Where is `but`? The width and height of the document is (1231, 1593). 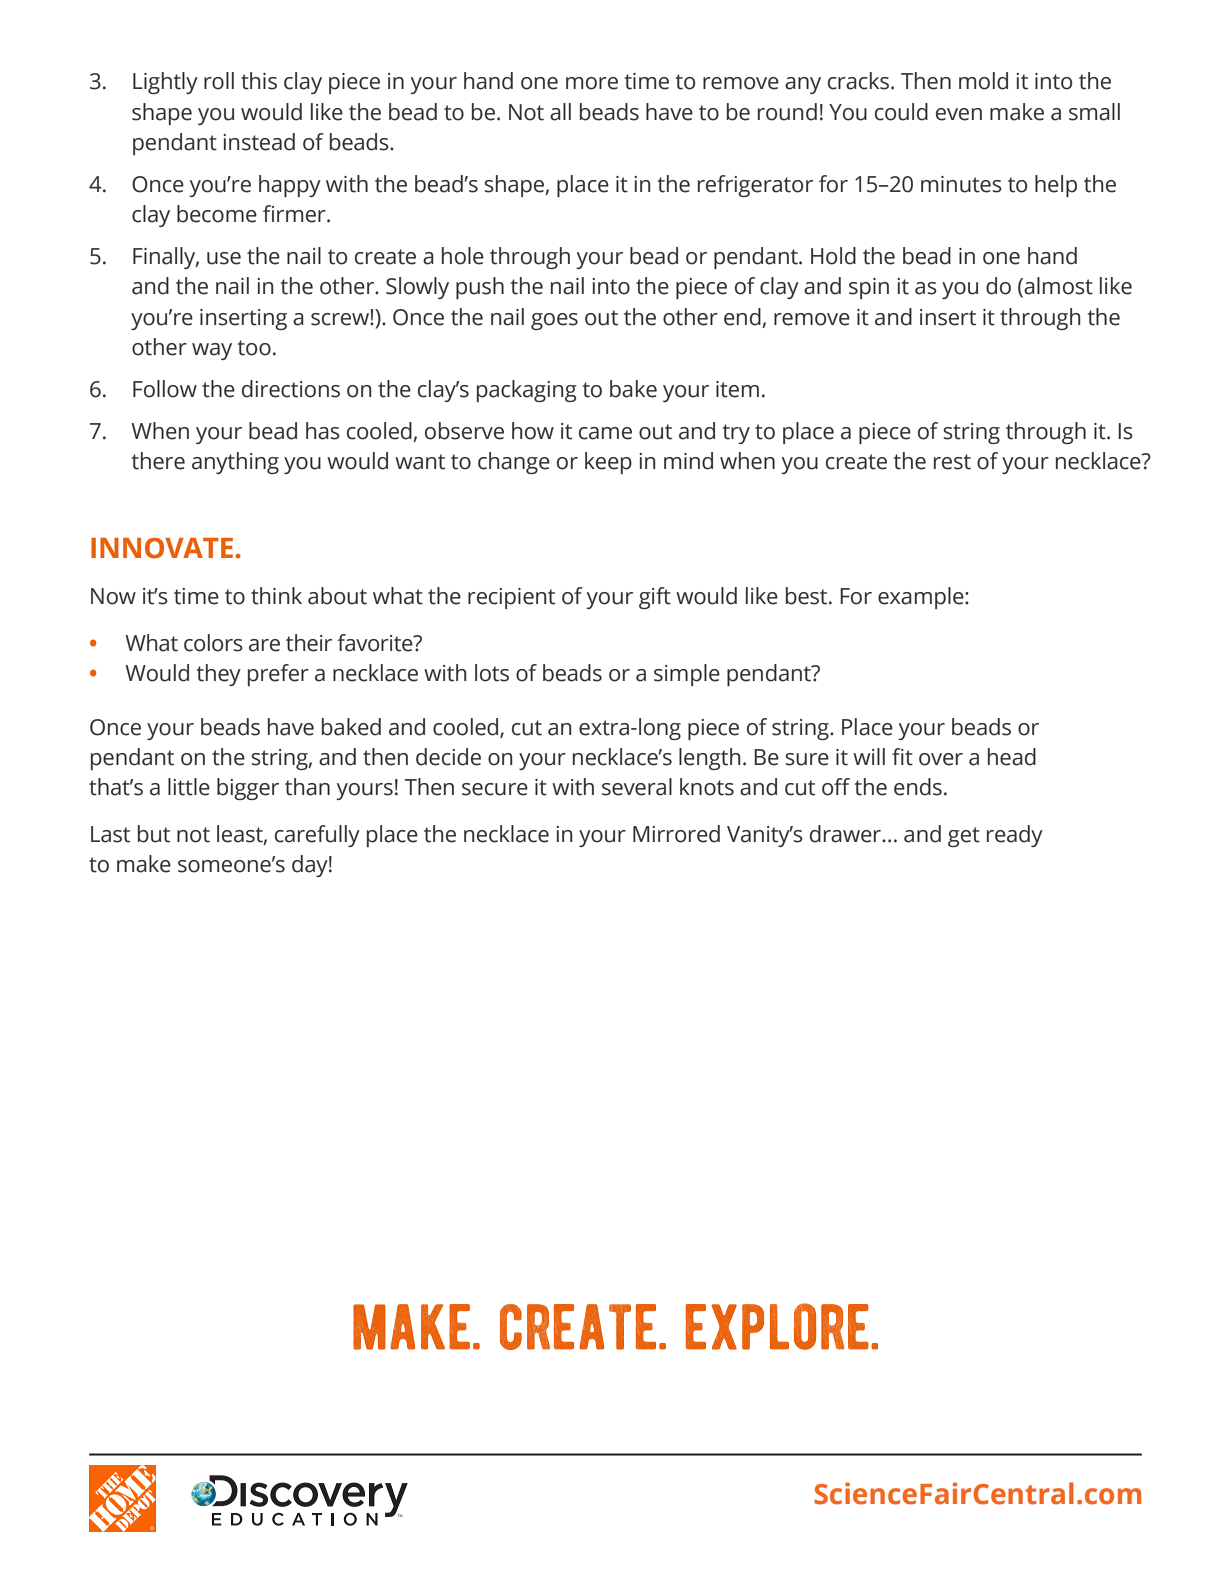 but is located at coordinates (154, 834).
